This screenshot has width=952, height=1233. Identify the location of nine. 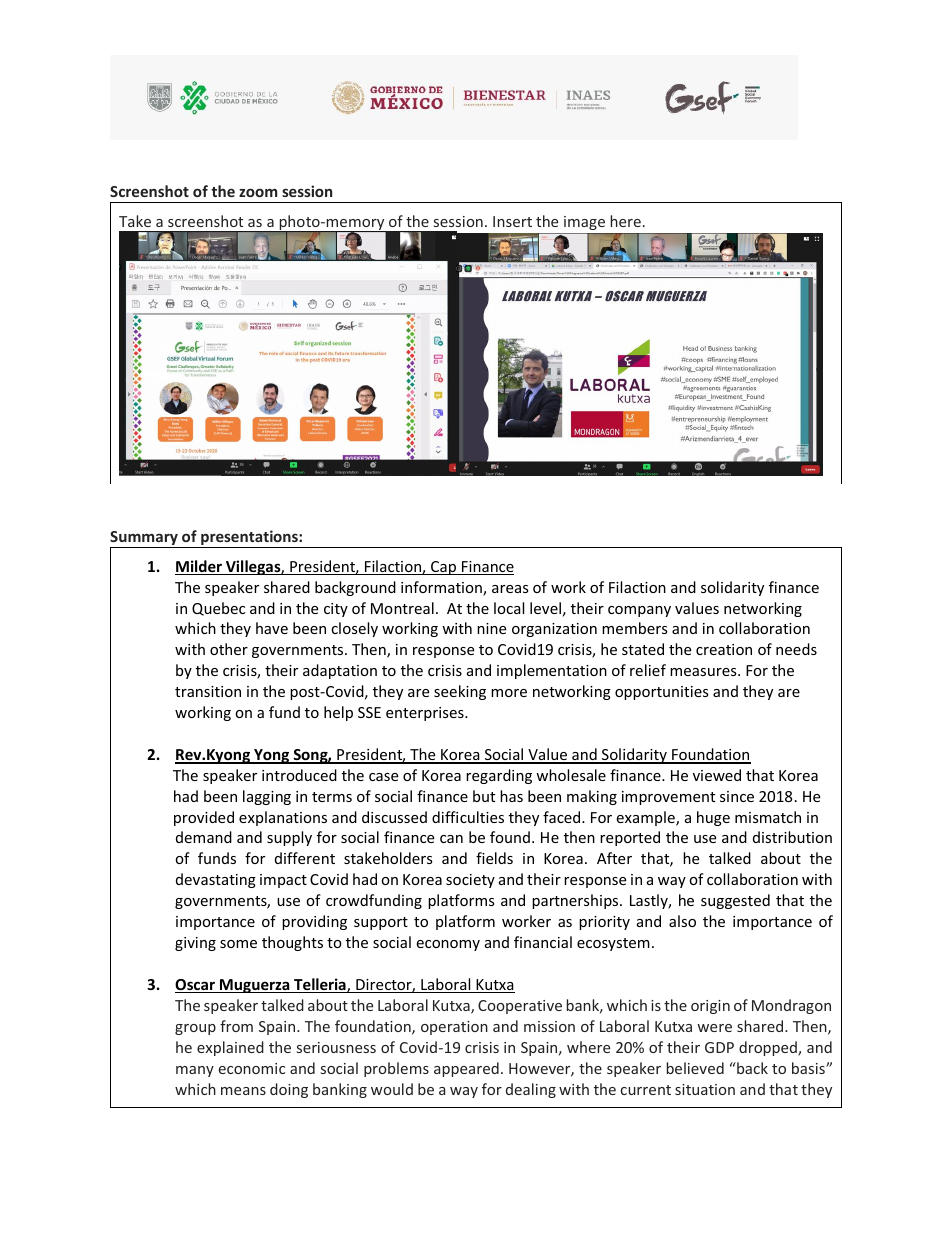
(491, 628).
